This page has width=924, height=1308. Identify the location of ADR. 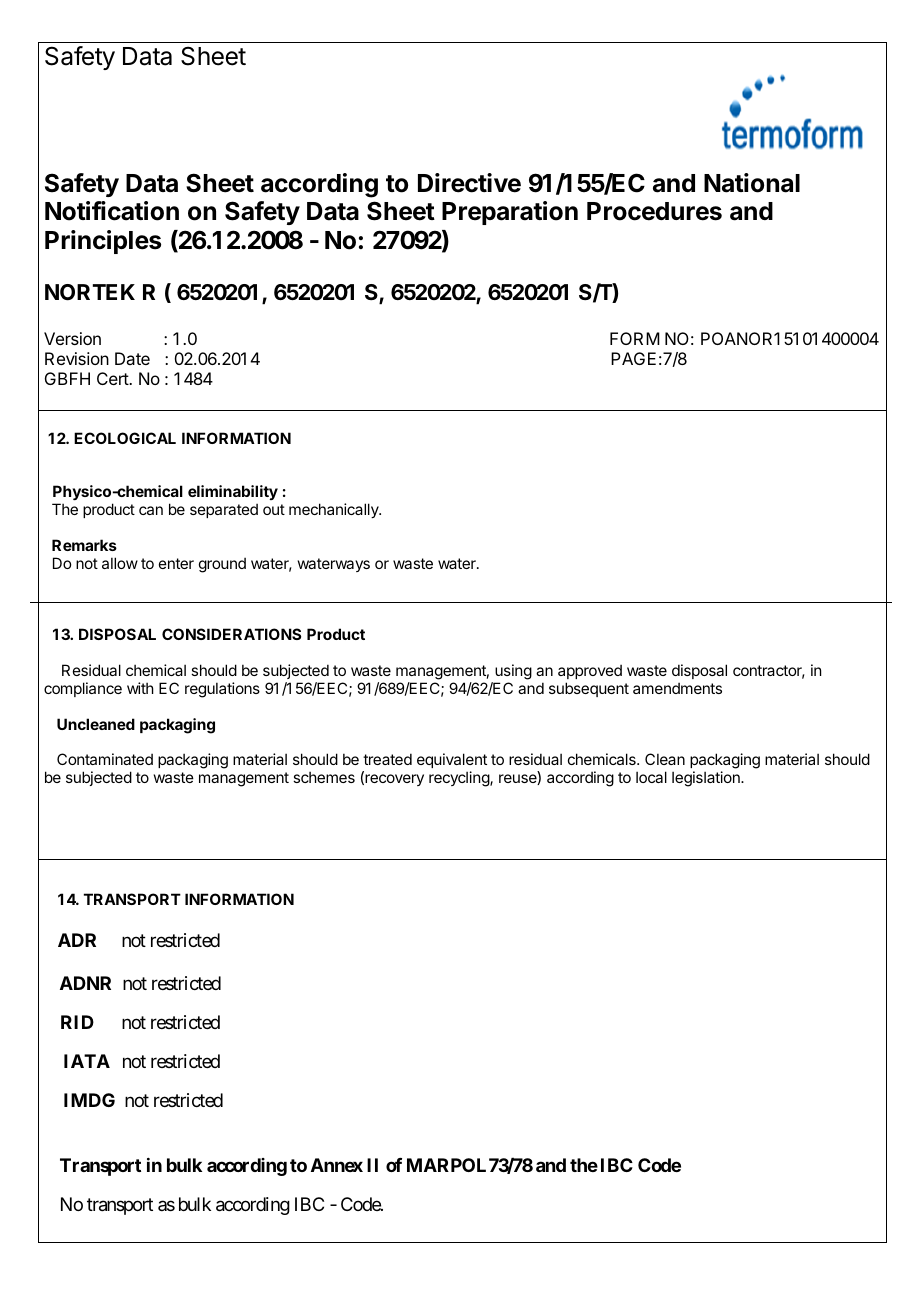
(77, 940).
